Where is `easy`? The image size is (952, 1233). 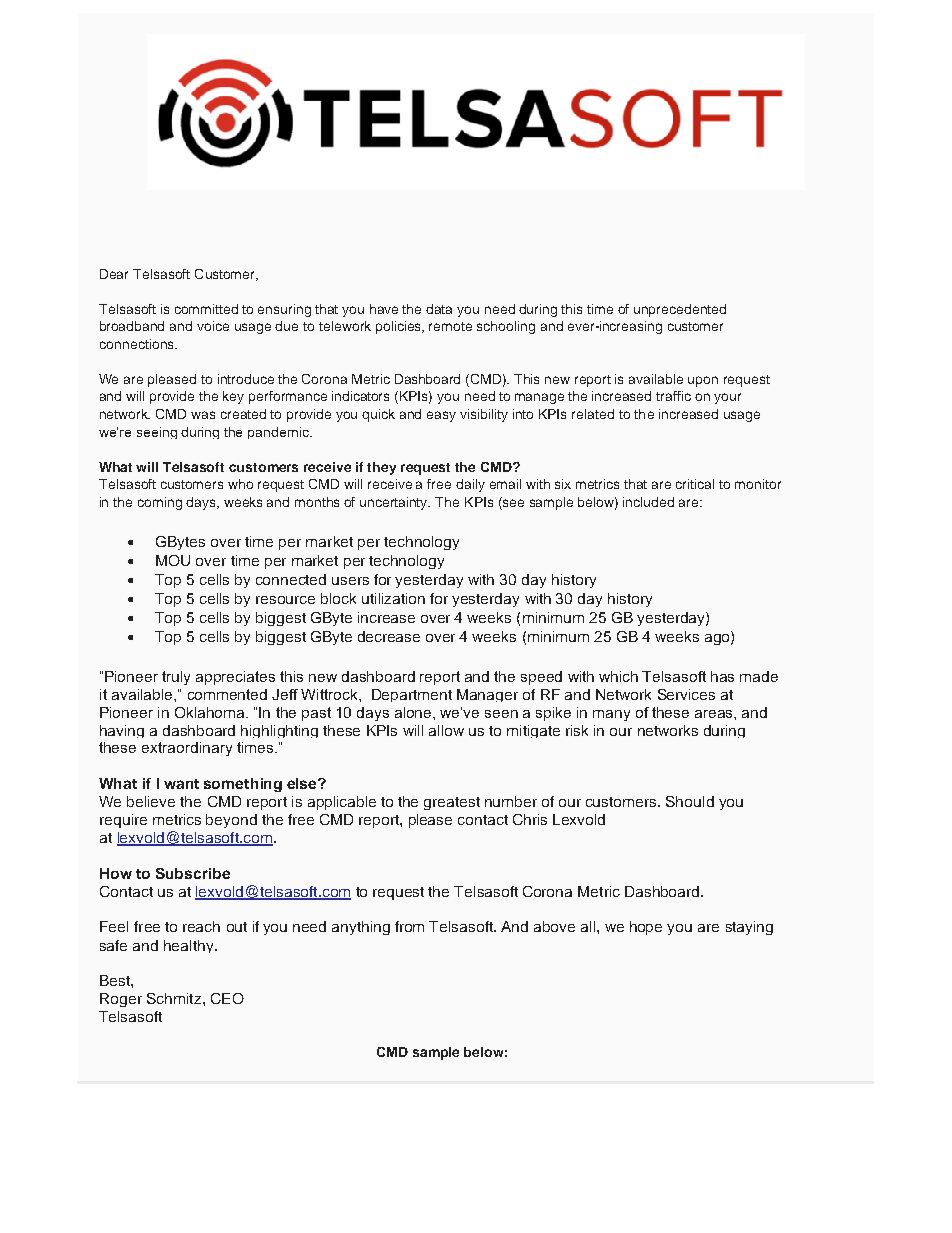
easy is located at coordinates (441, 416).
